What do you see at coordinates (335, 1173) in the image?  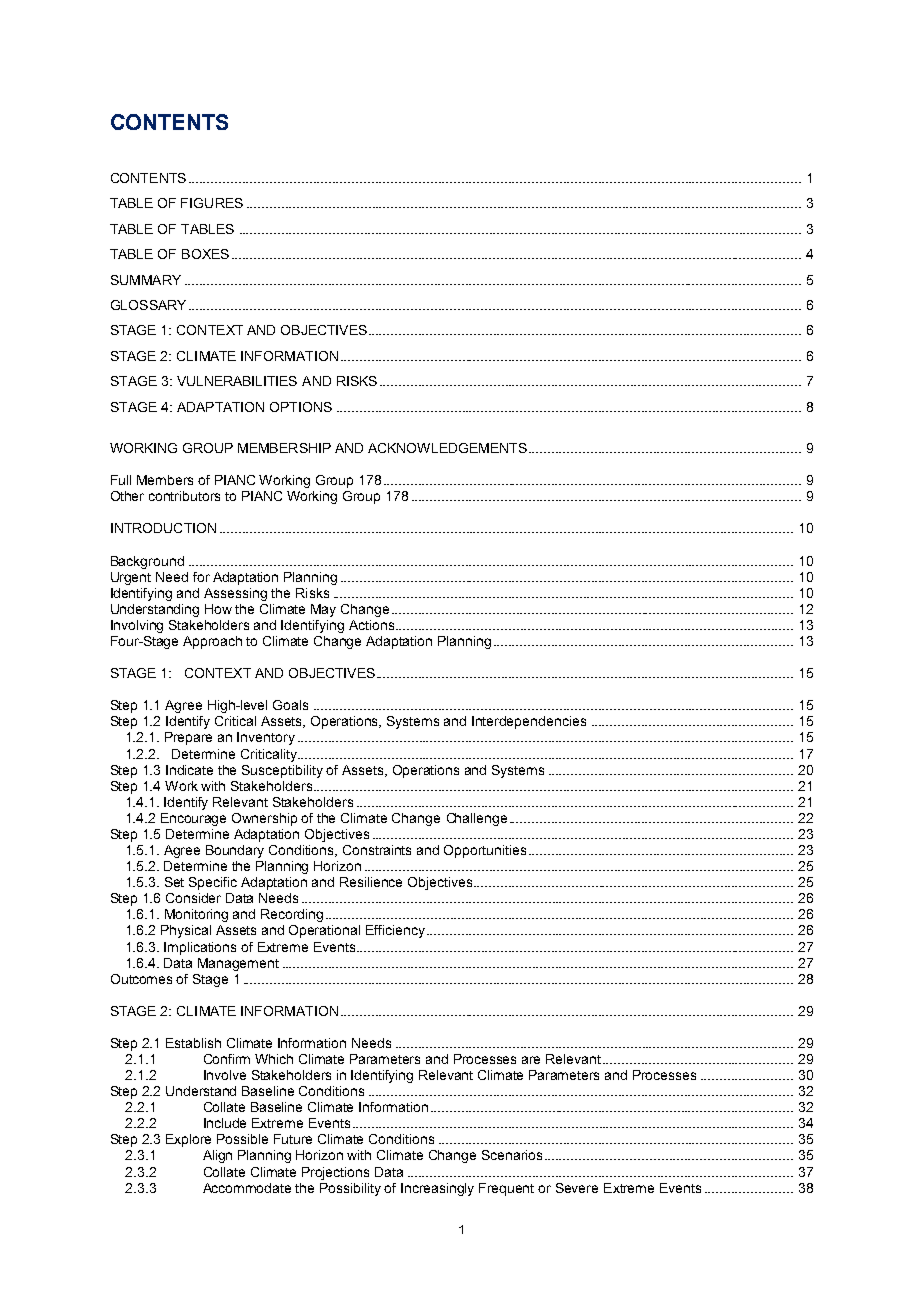 I see `Projections` at bounding box center [335, 1173].
